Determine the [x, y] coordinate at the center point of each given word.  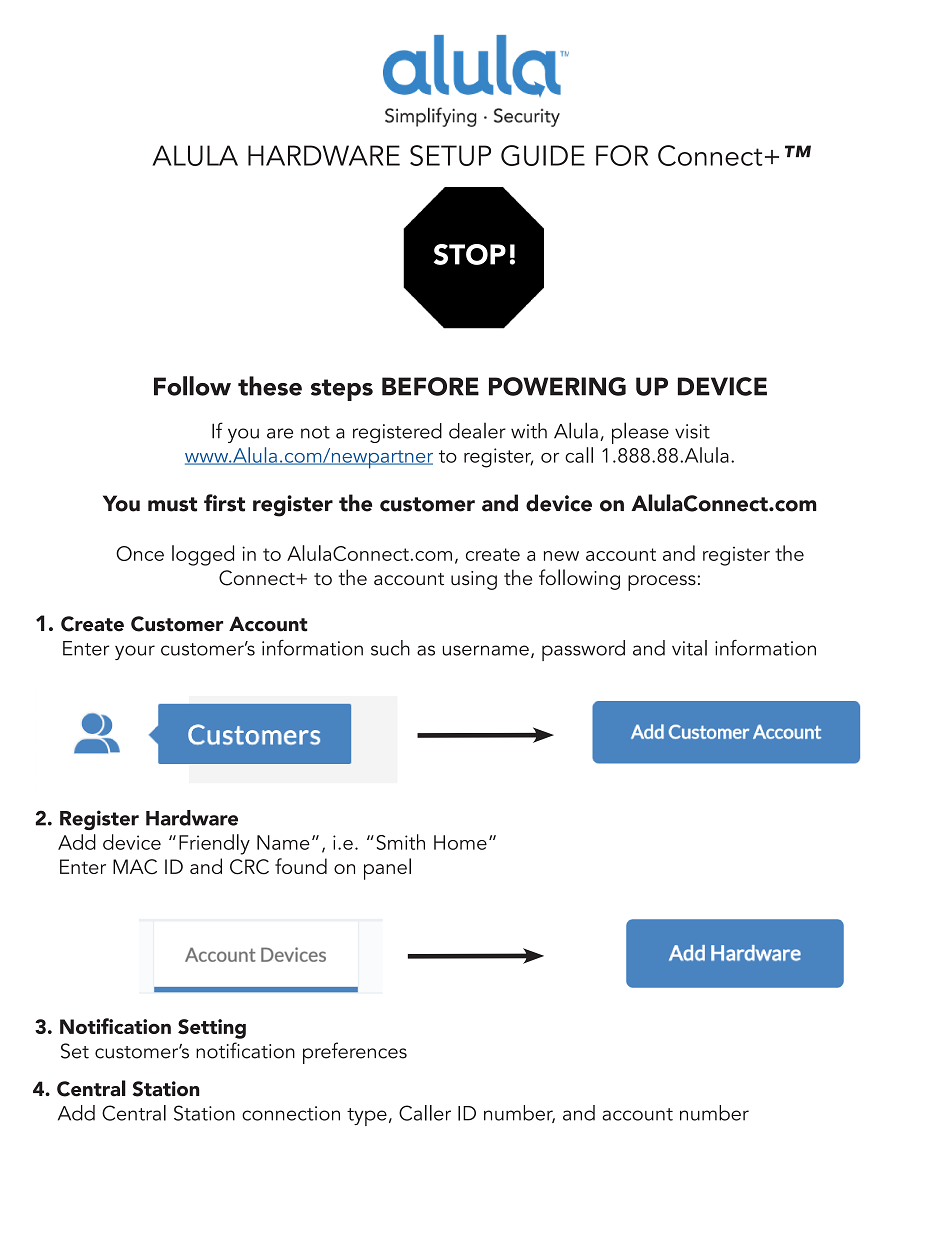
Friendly [214, 844]
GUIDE [543, 155]
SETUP [450, 155]
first [224, 503]
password [583, 650]
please [640, 433]
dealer [477, 431]
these [270, 386]
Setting [212, 1029]
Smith [400, 842]
